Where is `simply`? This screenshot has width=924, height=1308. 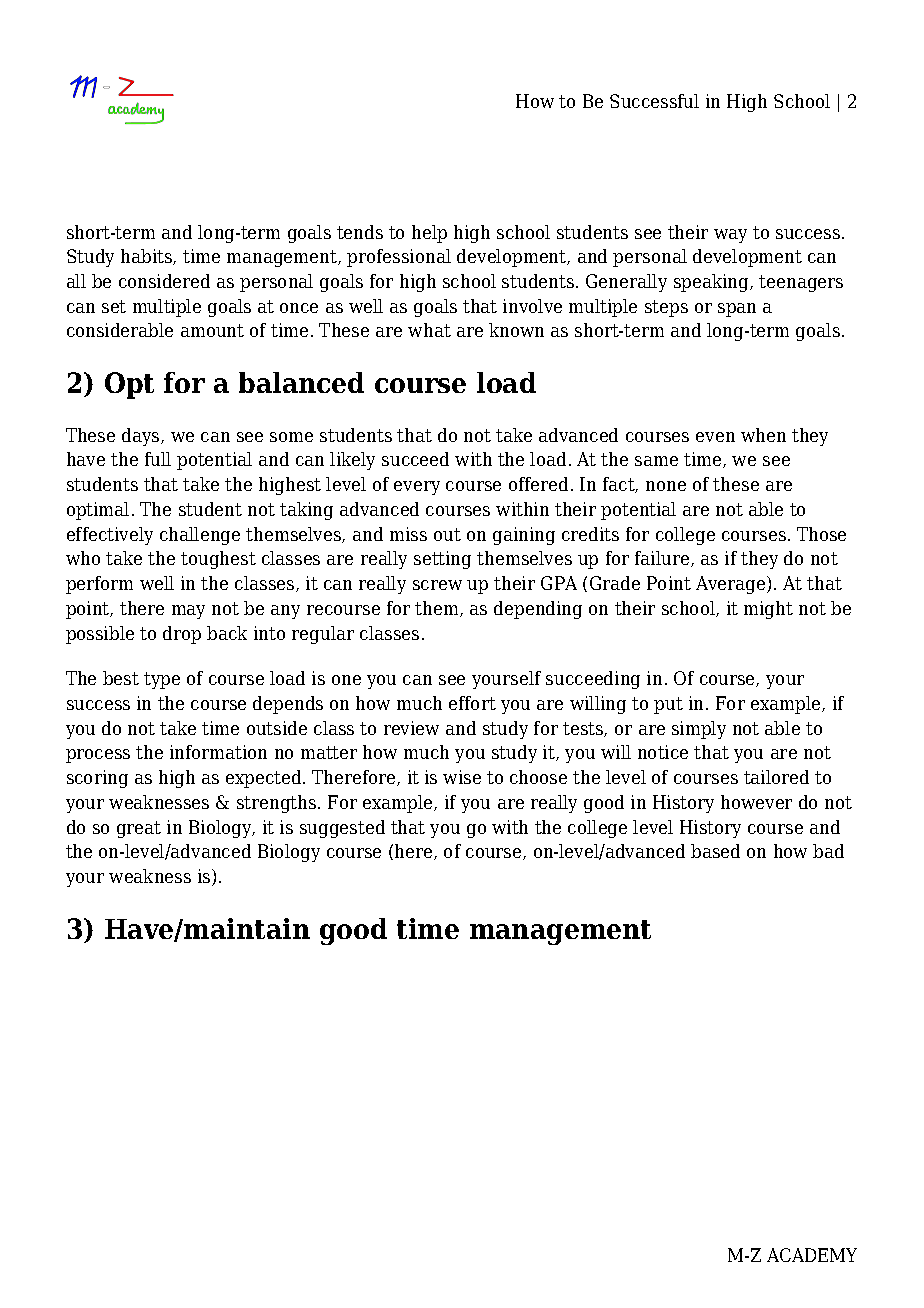
simply is located at coordinates (699, 730).
